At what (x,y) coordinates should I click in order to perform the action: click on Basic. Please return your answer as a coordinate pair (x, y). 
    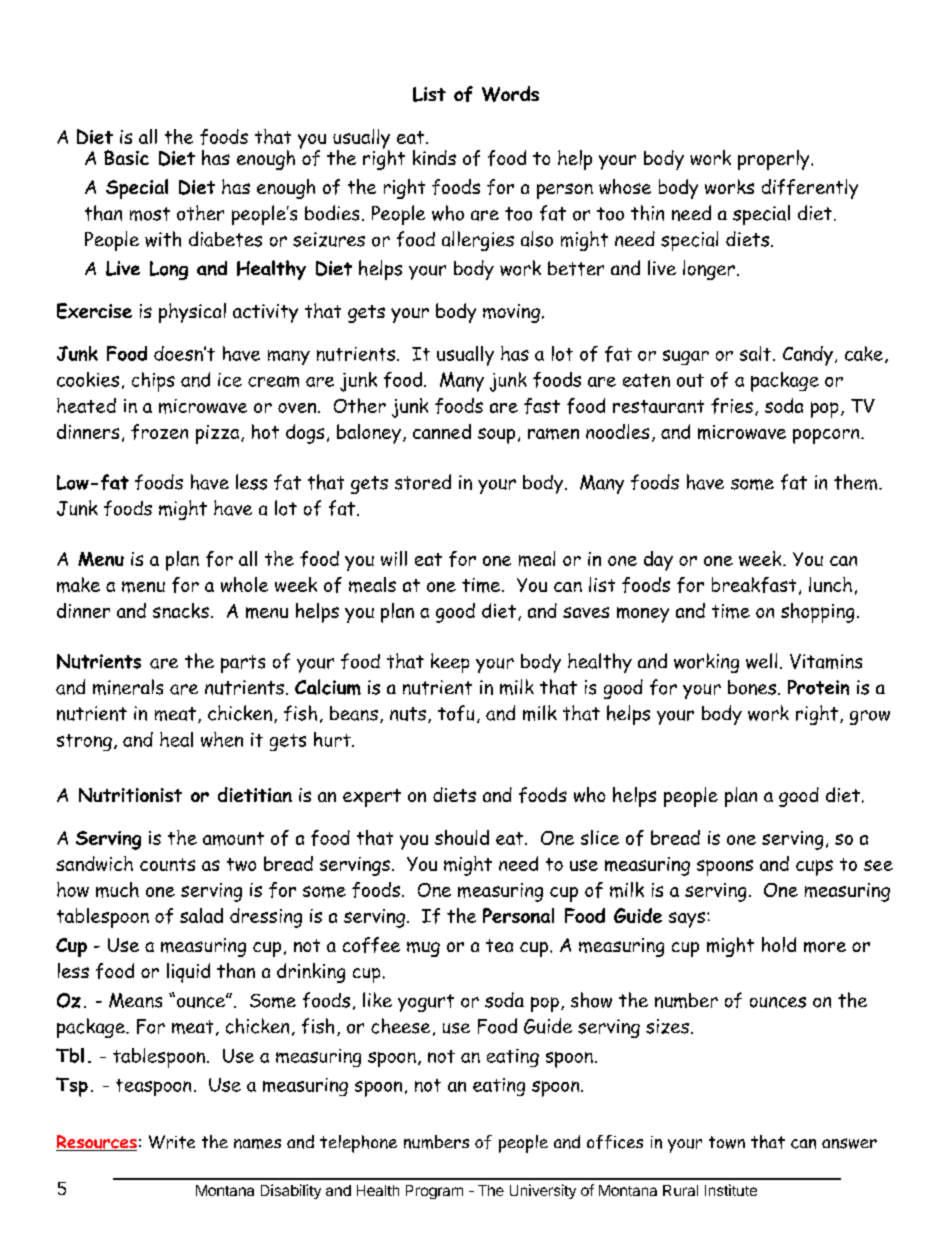
    Looking at the image, I should click on (126, 157).
